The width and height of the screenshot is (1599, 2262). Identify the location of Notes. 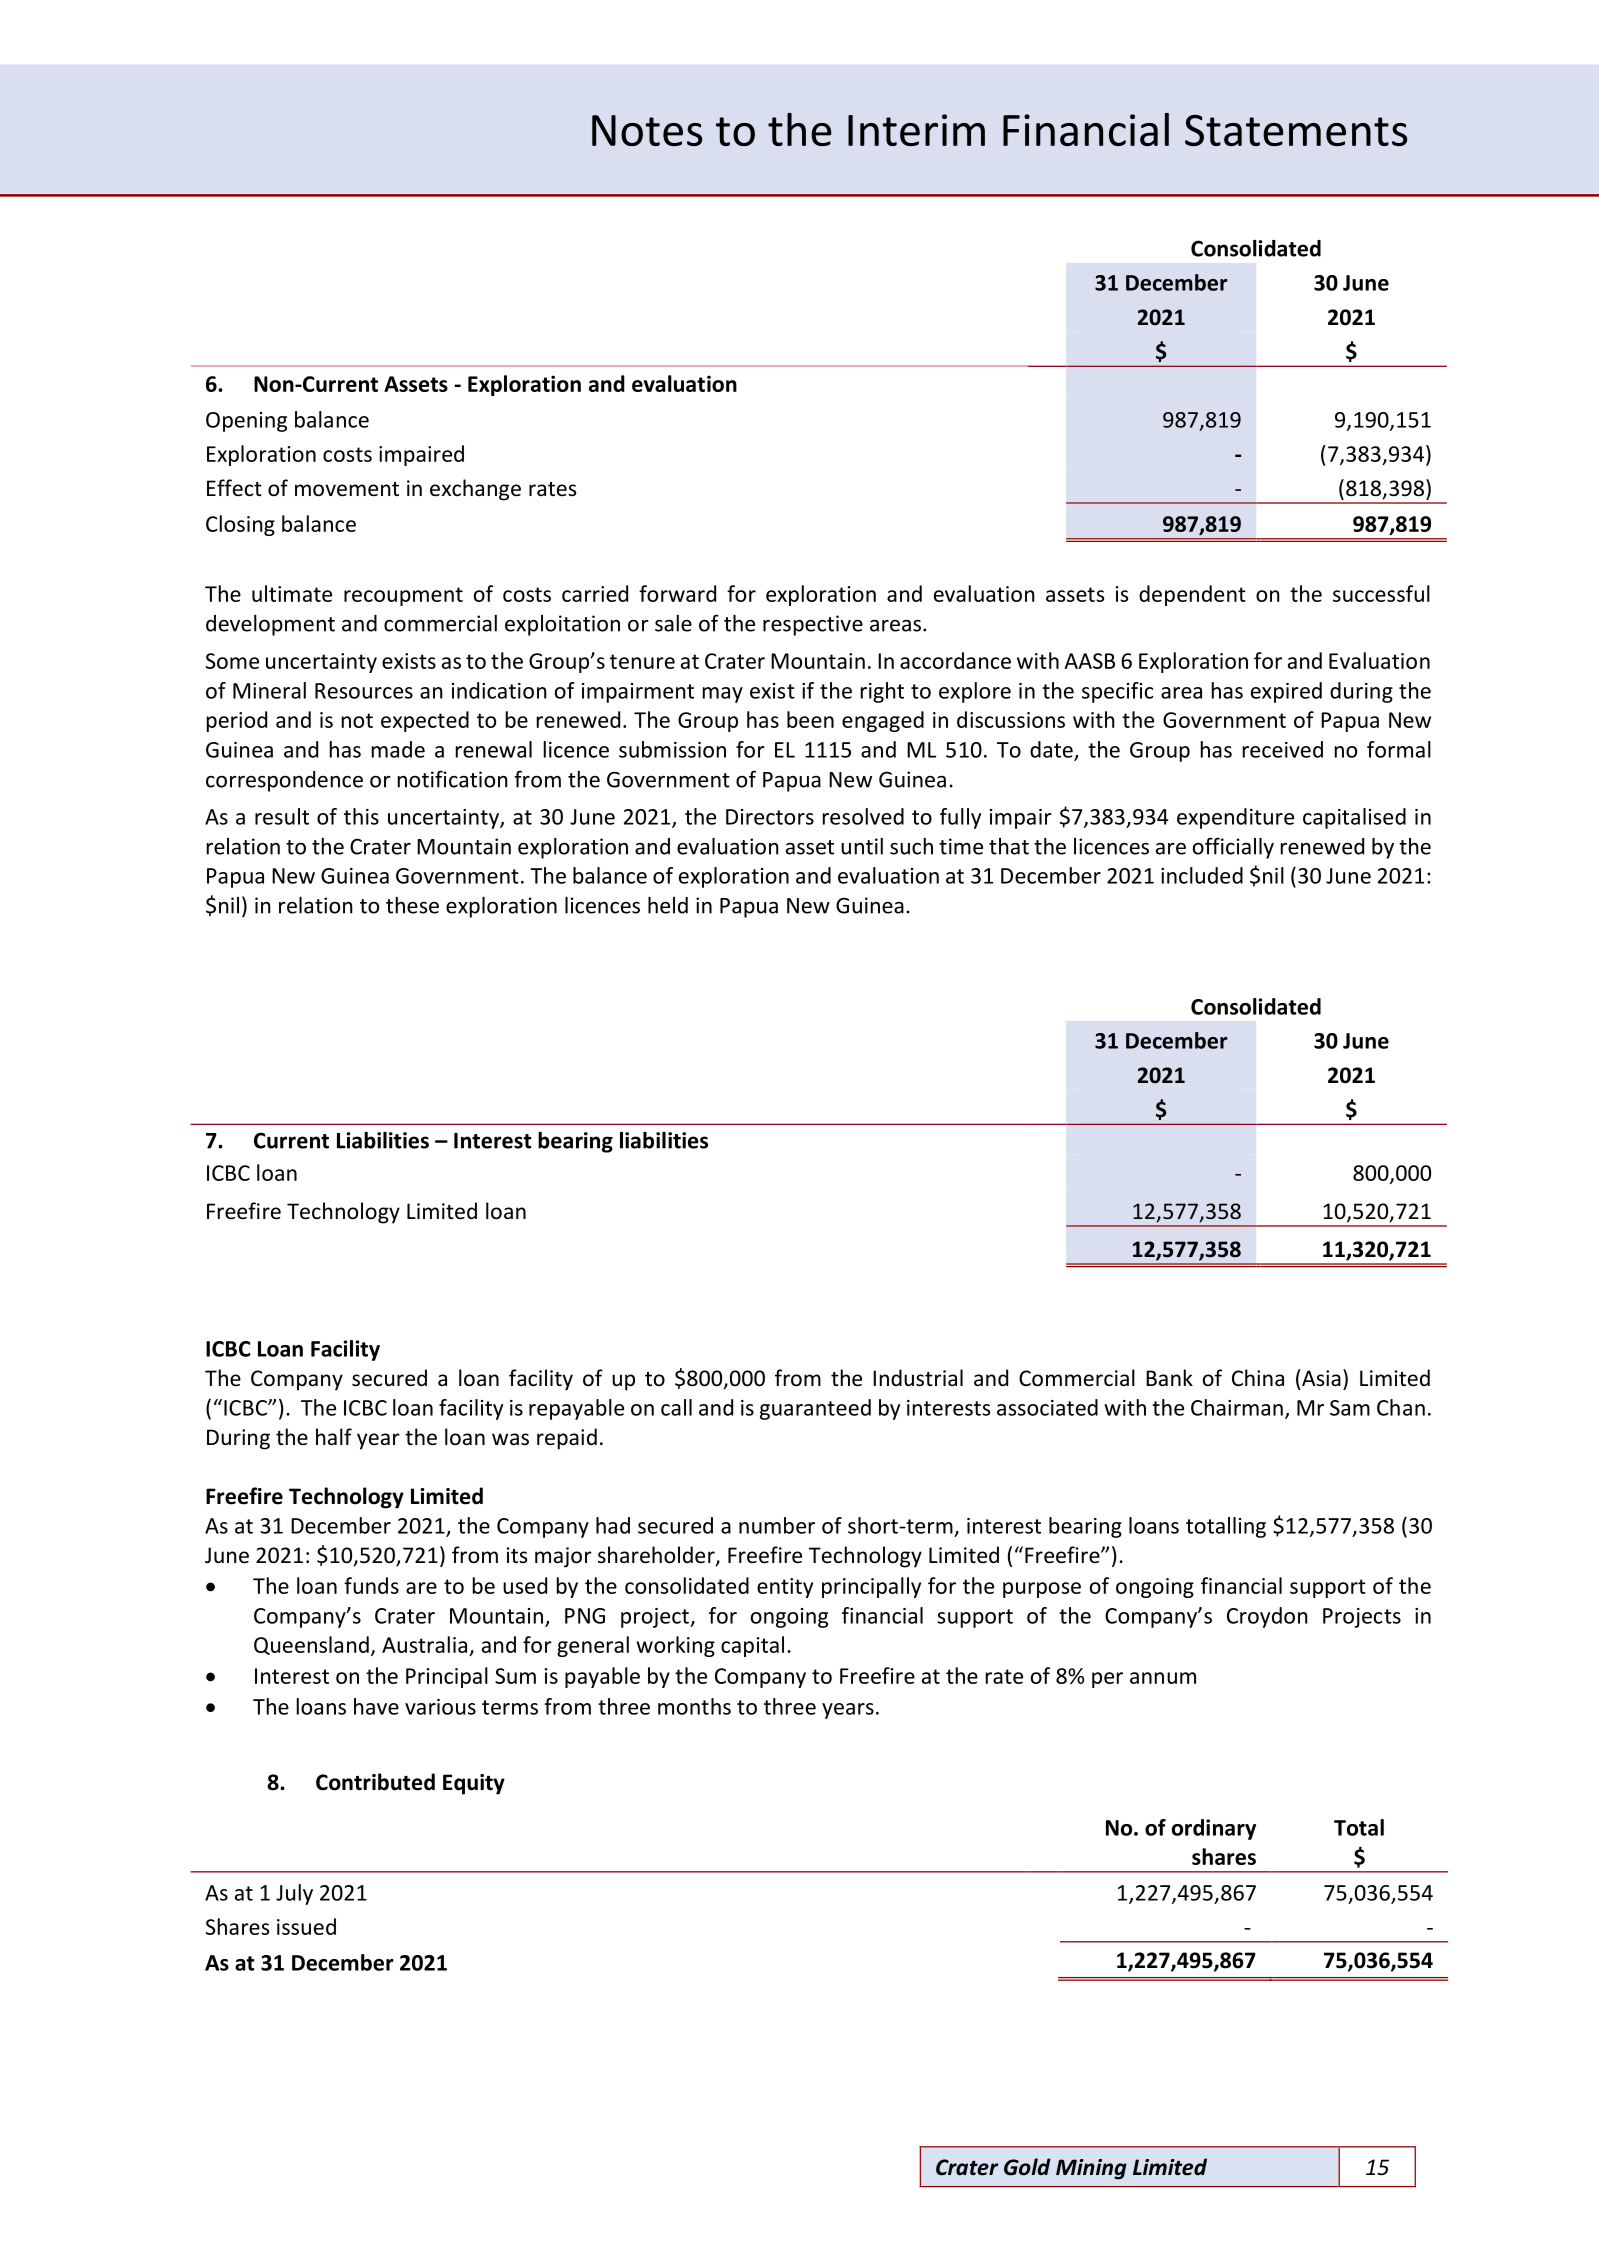
(647, 130).
